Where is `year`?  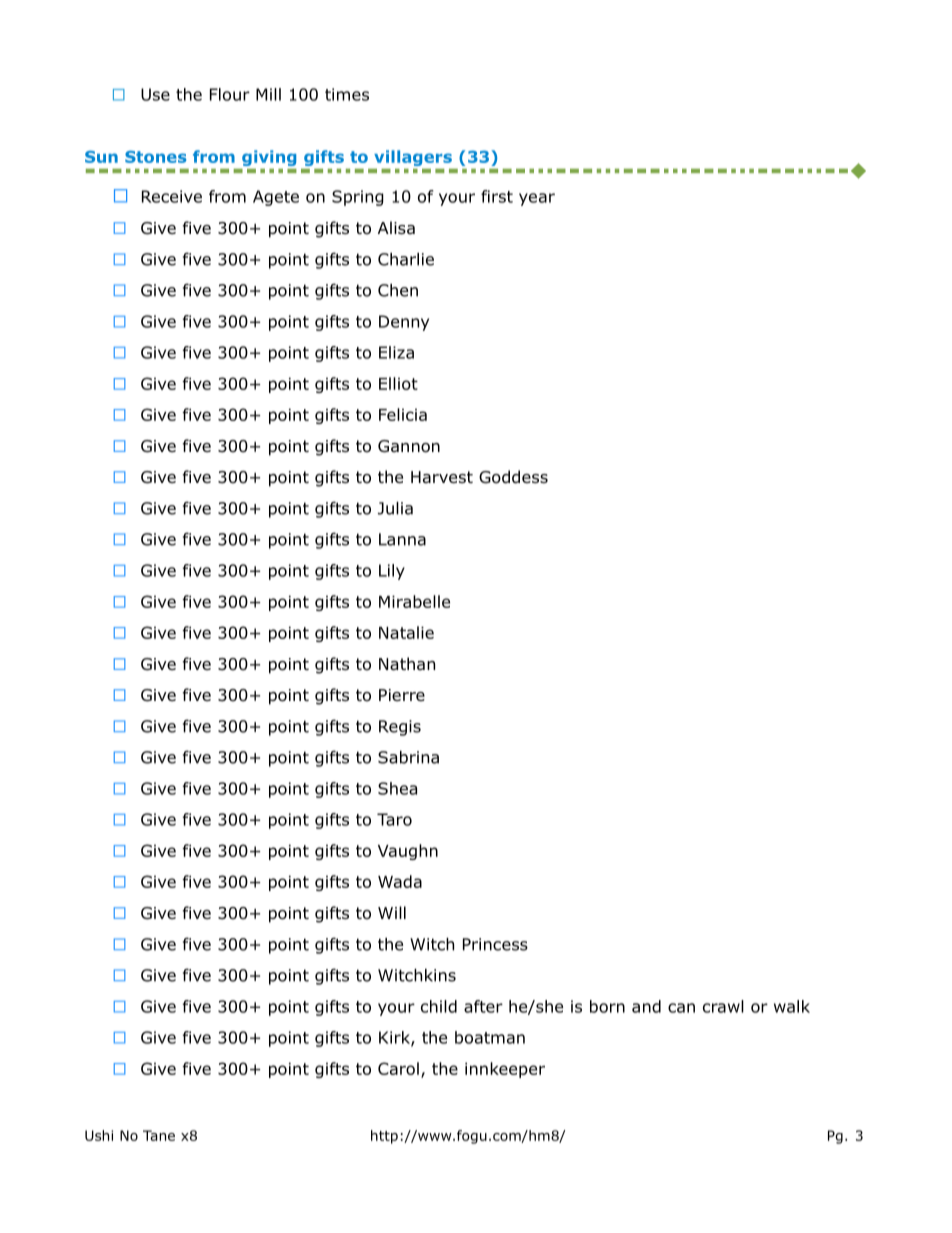 year is located at coordinates (537, 199).
